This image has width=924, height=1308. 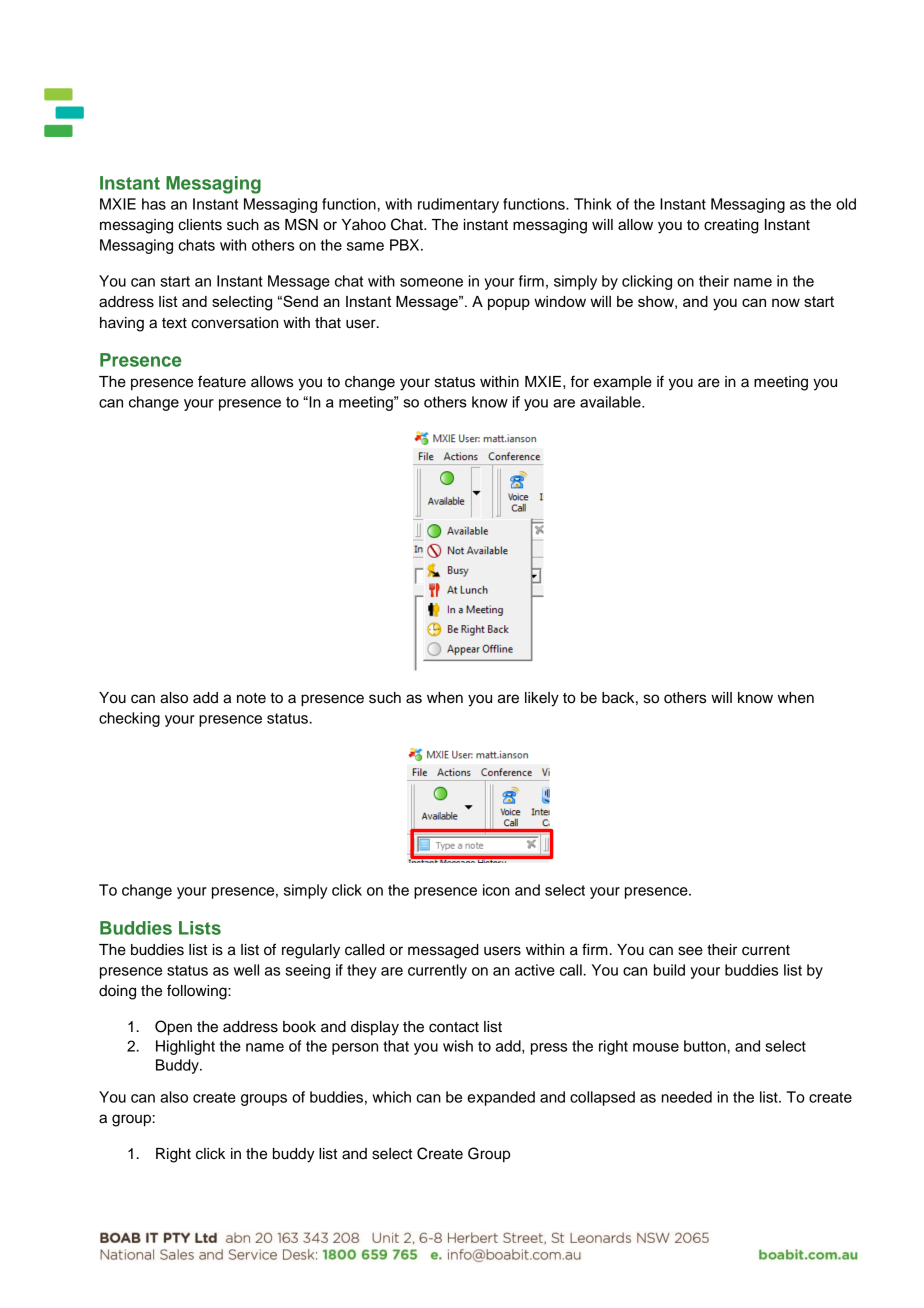 I want to click on Highlight, so click(x=185, y=1047).
